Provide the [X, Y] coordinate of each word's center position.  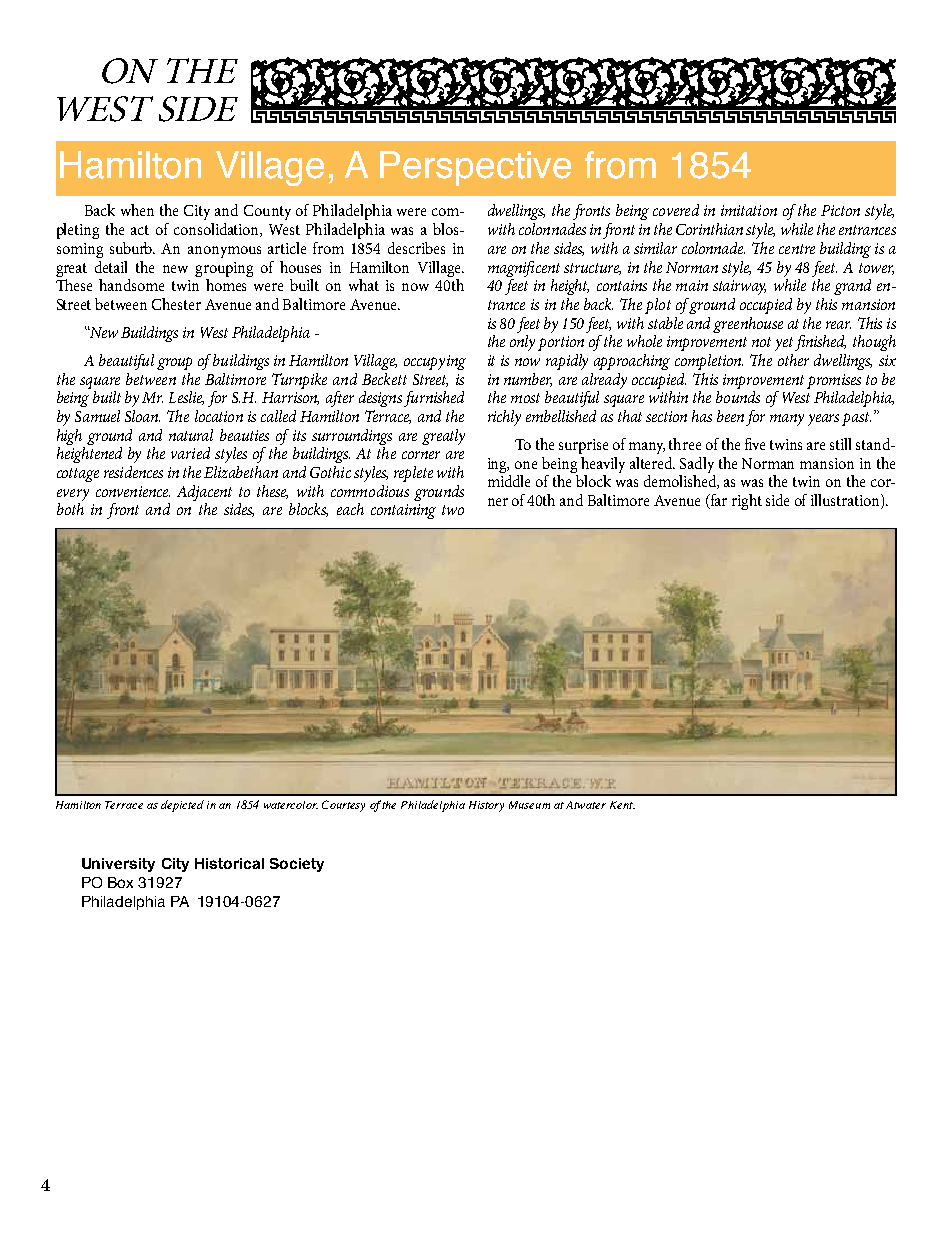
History [486, 806]
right [747, 502]
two [453, 510]
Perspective [475, 168]
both [70, 509]
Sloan [142, 416]
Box [120, 882]
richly [504, 418]
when [137, 210]
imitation [749, 210]
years [823, 420]
